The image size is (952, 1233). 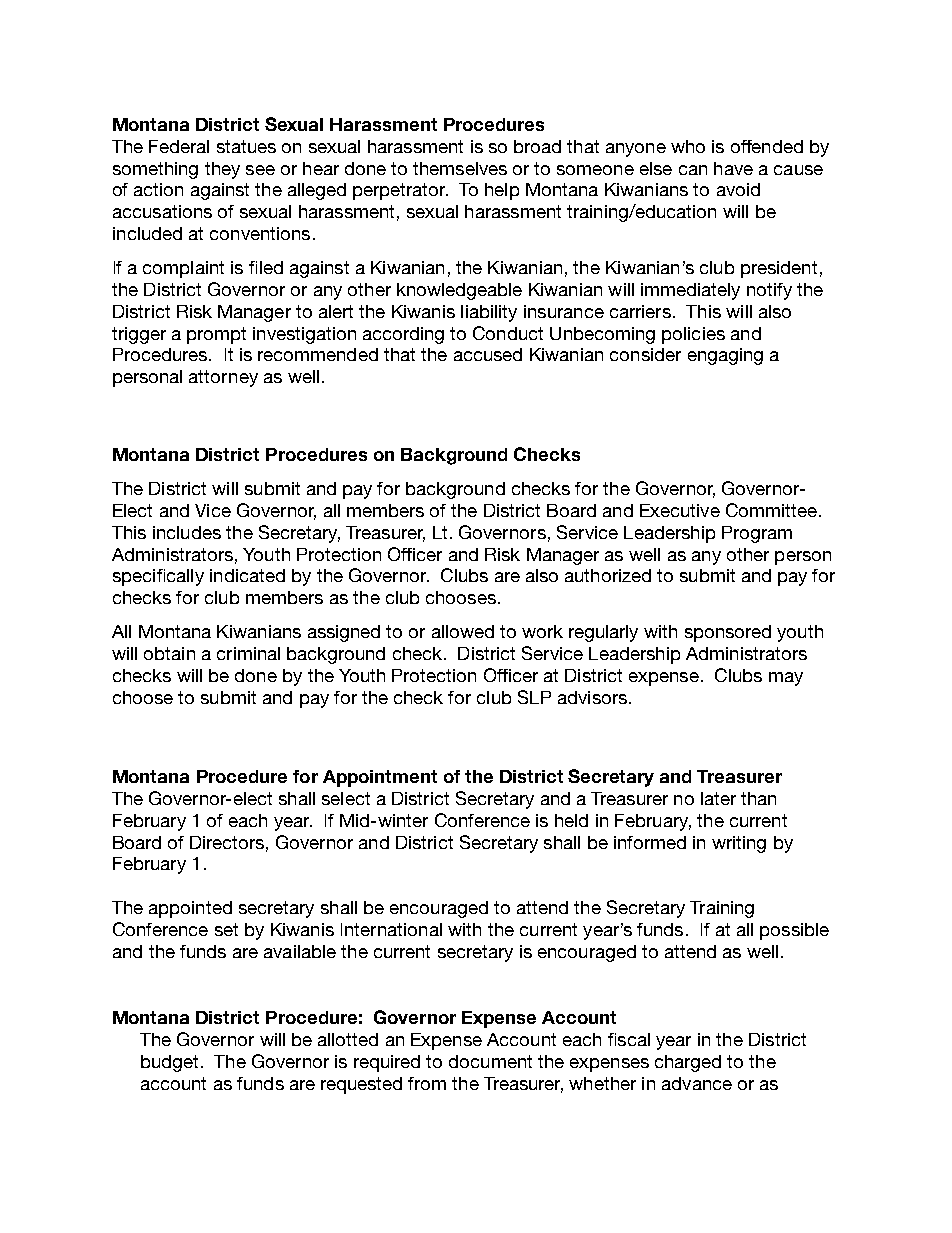 I want to click on Directors, so click(x=227, y=842).
